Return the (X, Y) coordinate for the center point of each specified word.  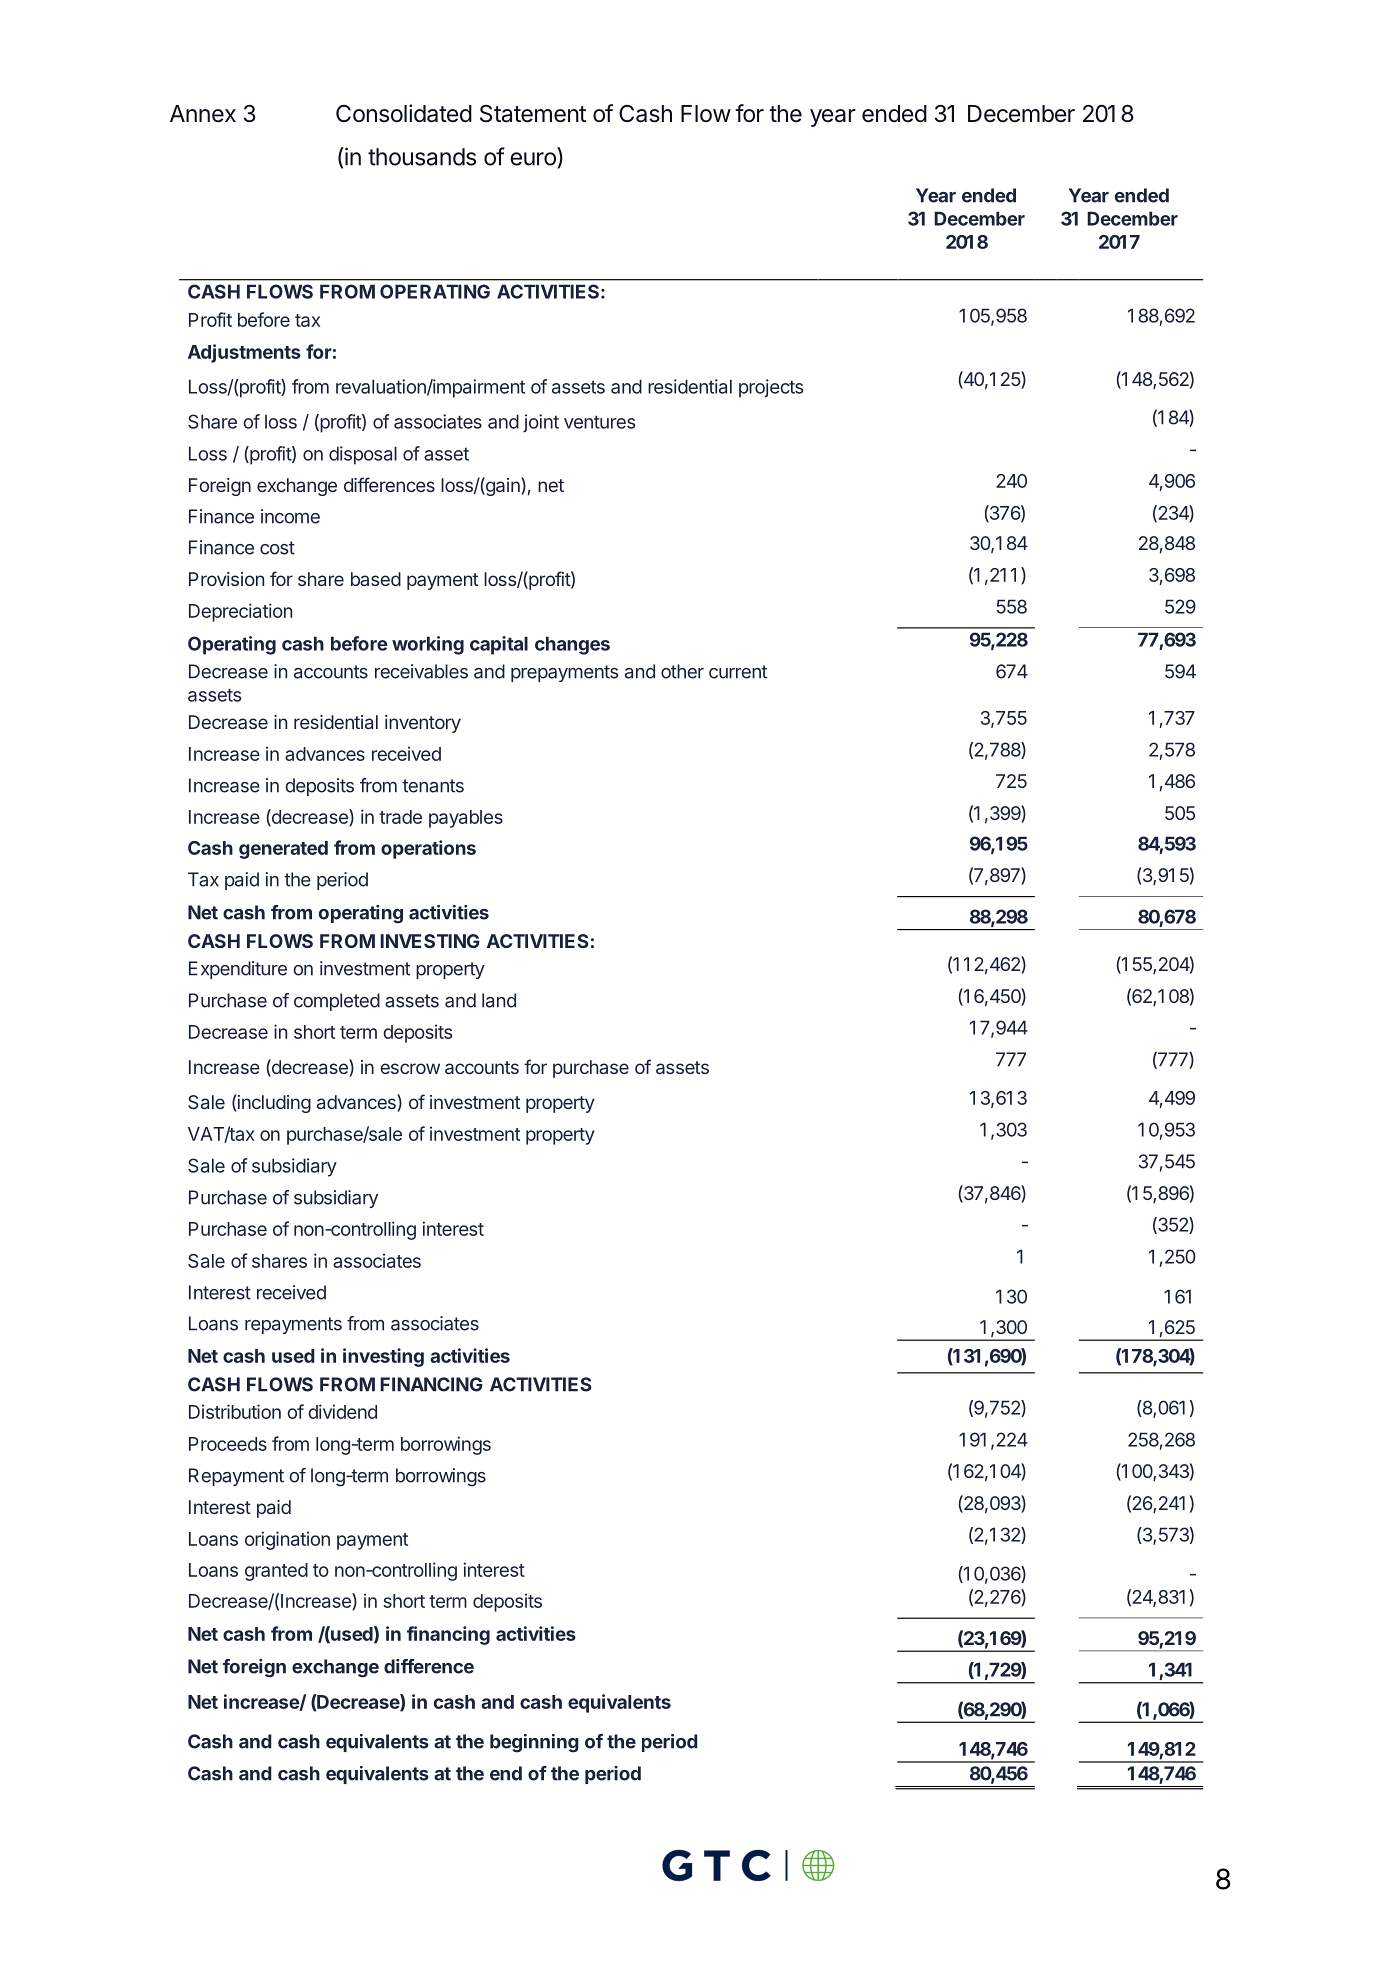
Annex (203, 114)
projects (771, 388)
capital (499, 645)
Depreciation (240, 612)
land (499, 1000)
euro (534, 160)
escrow (410, 1068)
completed (337, 1002)
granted (276, 1572)
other (682, 671)
